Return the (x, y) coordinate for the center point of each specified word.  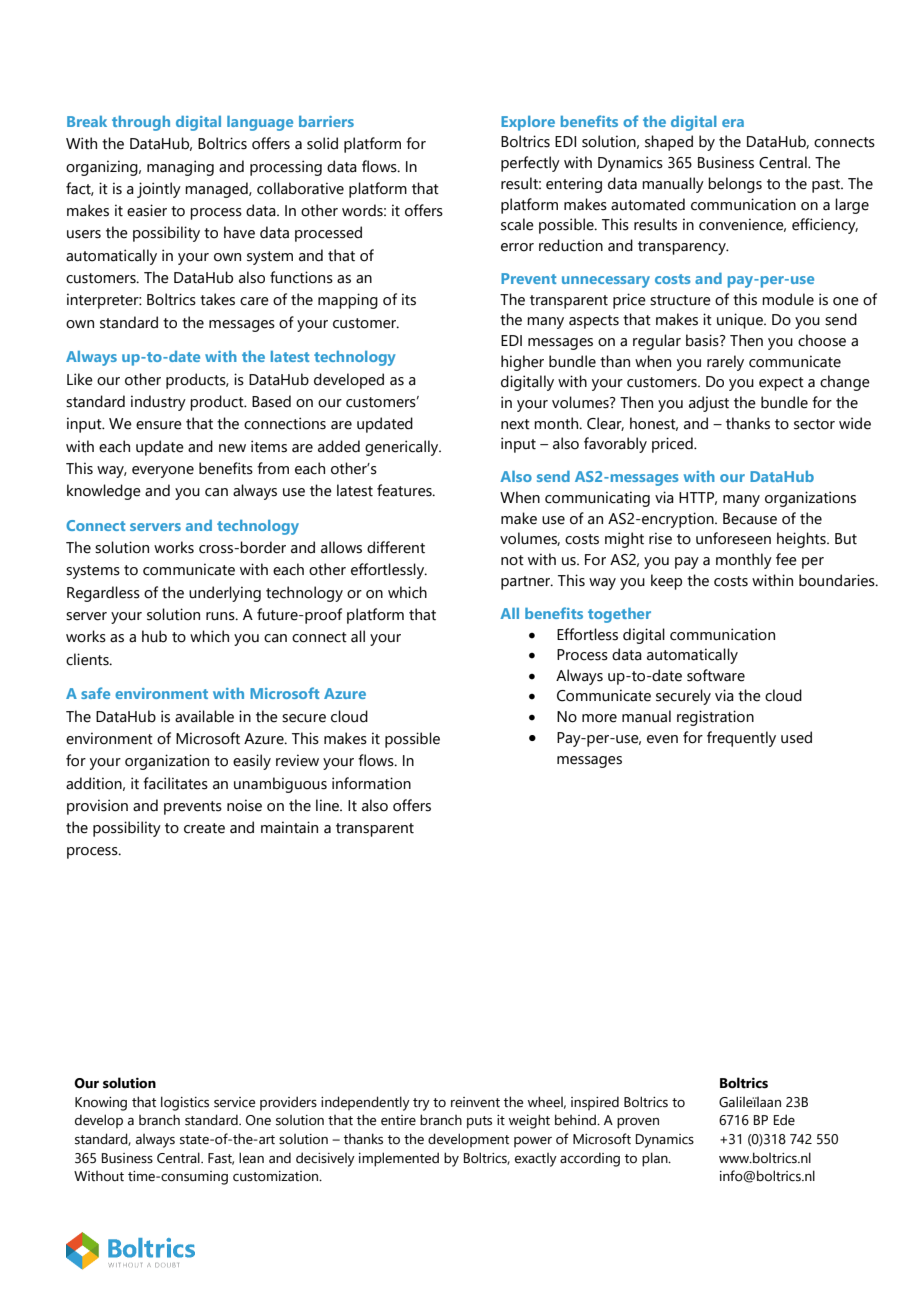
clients (88, 659)
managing (180, 168)
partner (527, 583)
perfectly (530, 164)
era (733, 123)
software (716, 675)
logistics (185, 1103)
